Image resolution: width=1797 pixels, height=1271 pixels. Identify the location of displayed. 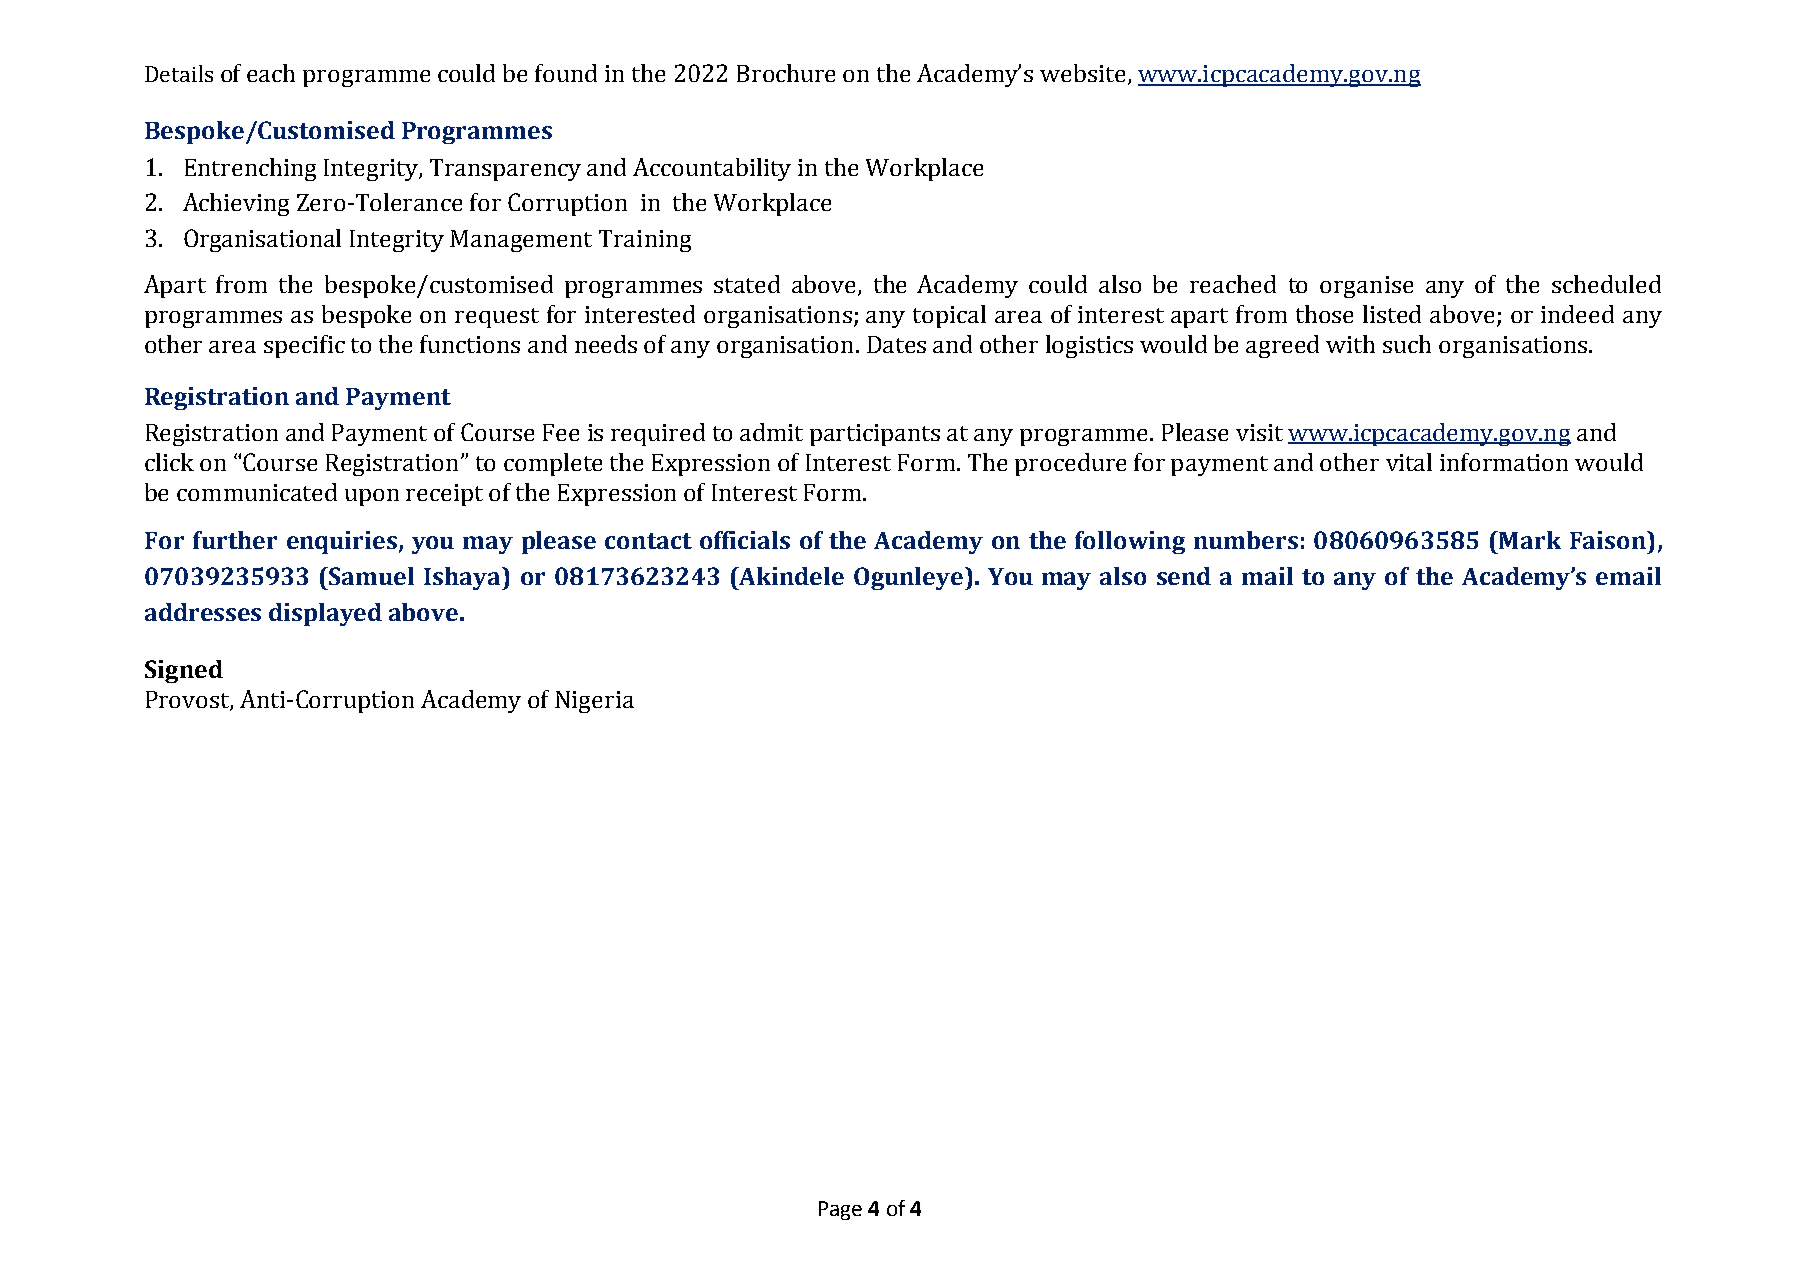
(325, 614).
